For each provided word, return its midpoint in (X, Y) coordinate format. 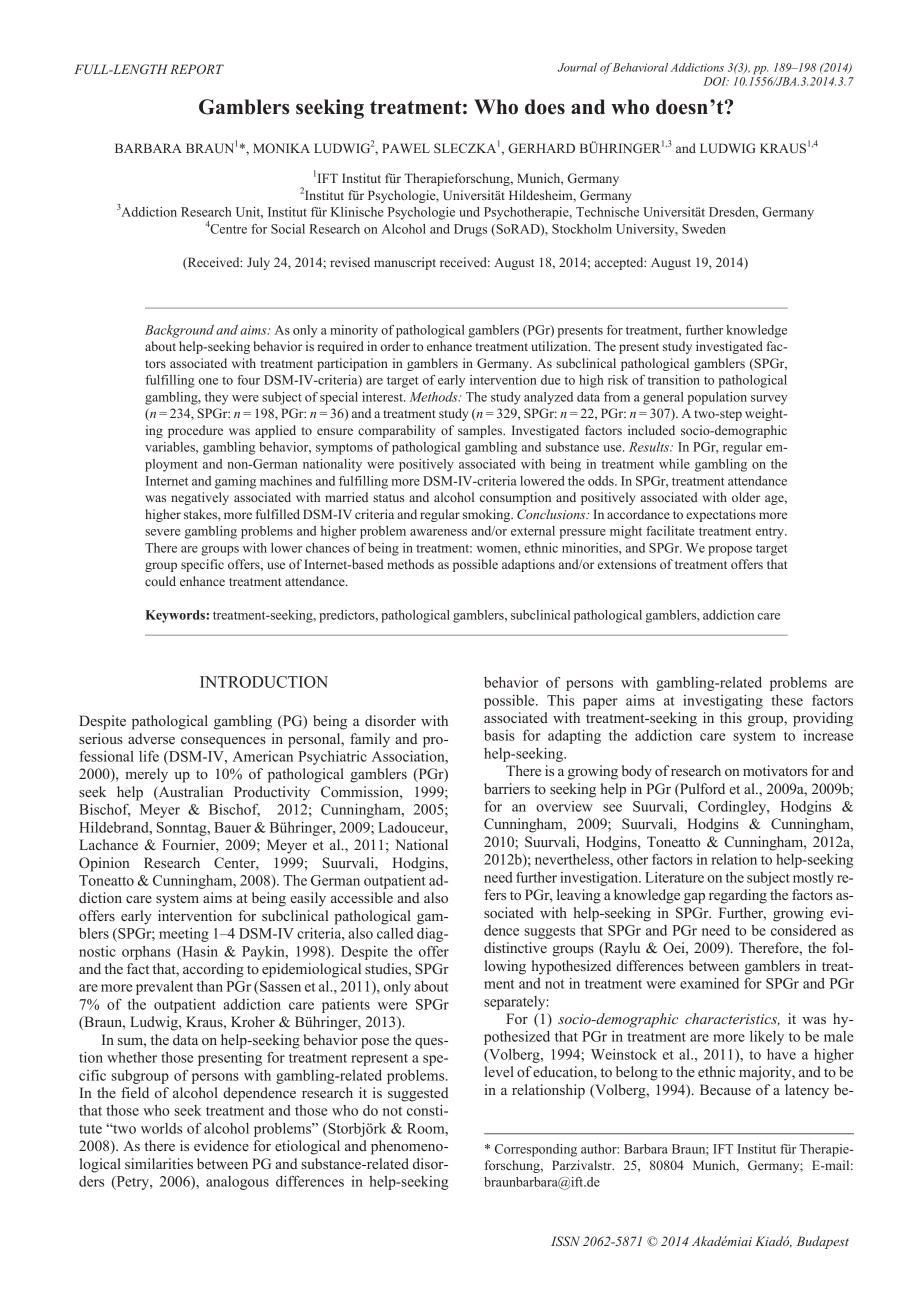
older (746, 497)
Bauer (232, 827)
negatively (200, 498)
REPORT (197, 69)
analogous (237, 1183)
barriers (507, 788)
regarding (738, 896)
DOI (716, 81)
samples (481, 431)
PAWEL (406, 148)
